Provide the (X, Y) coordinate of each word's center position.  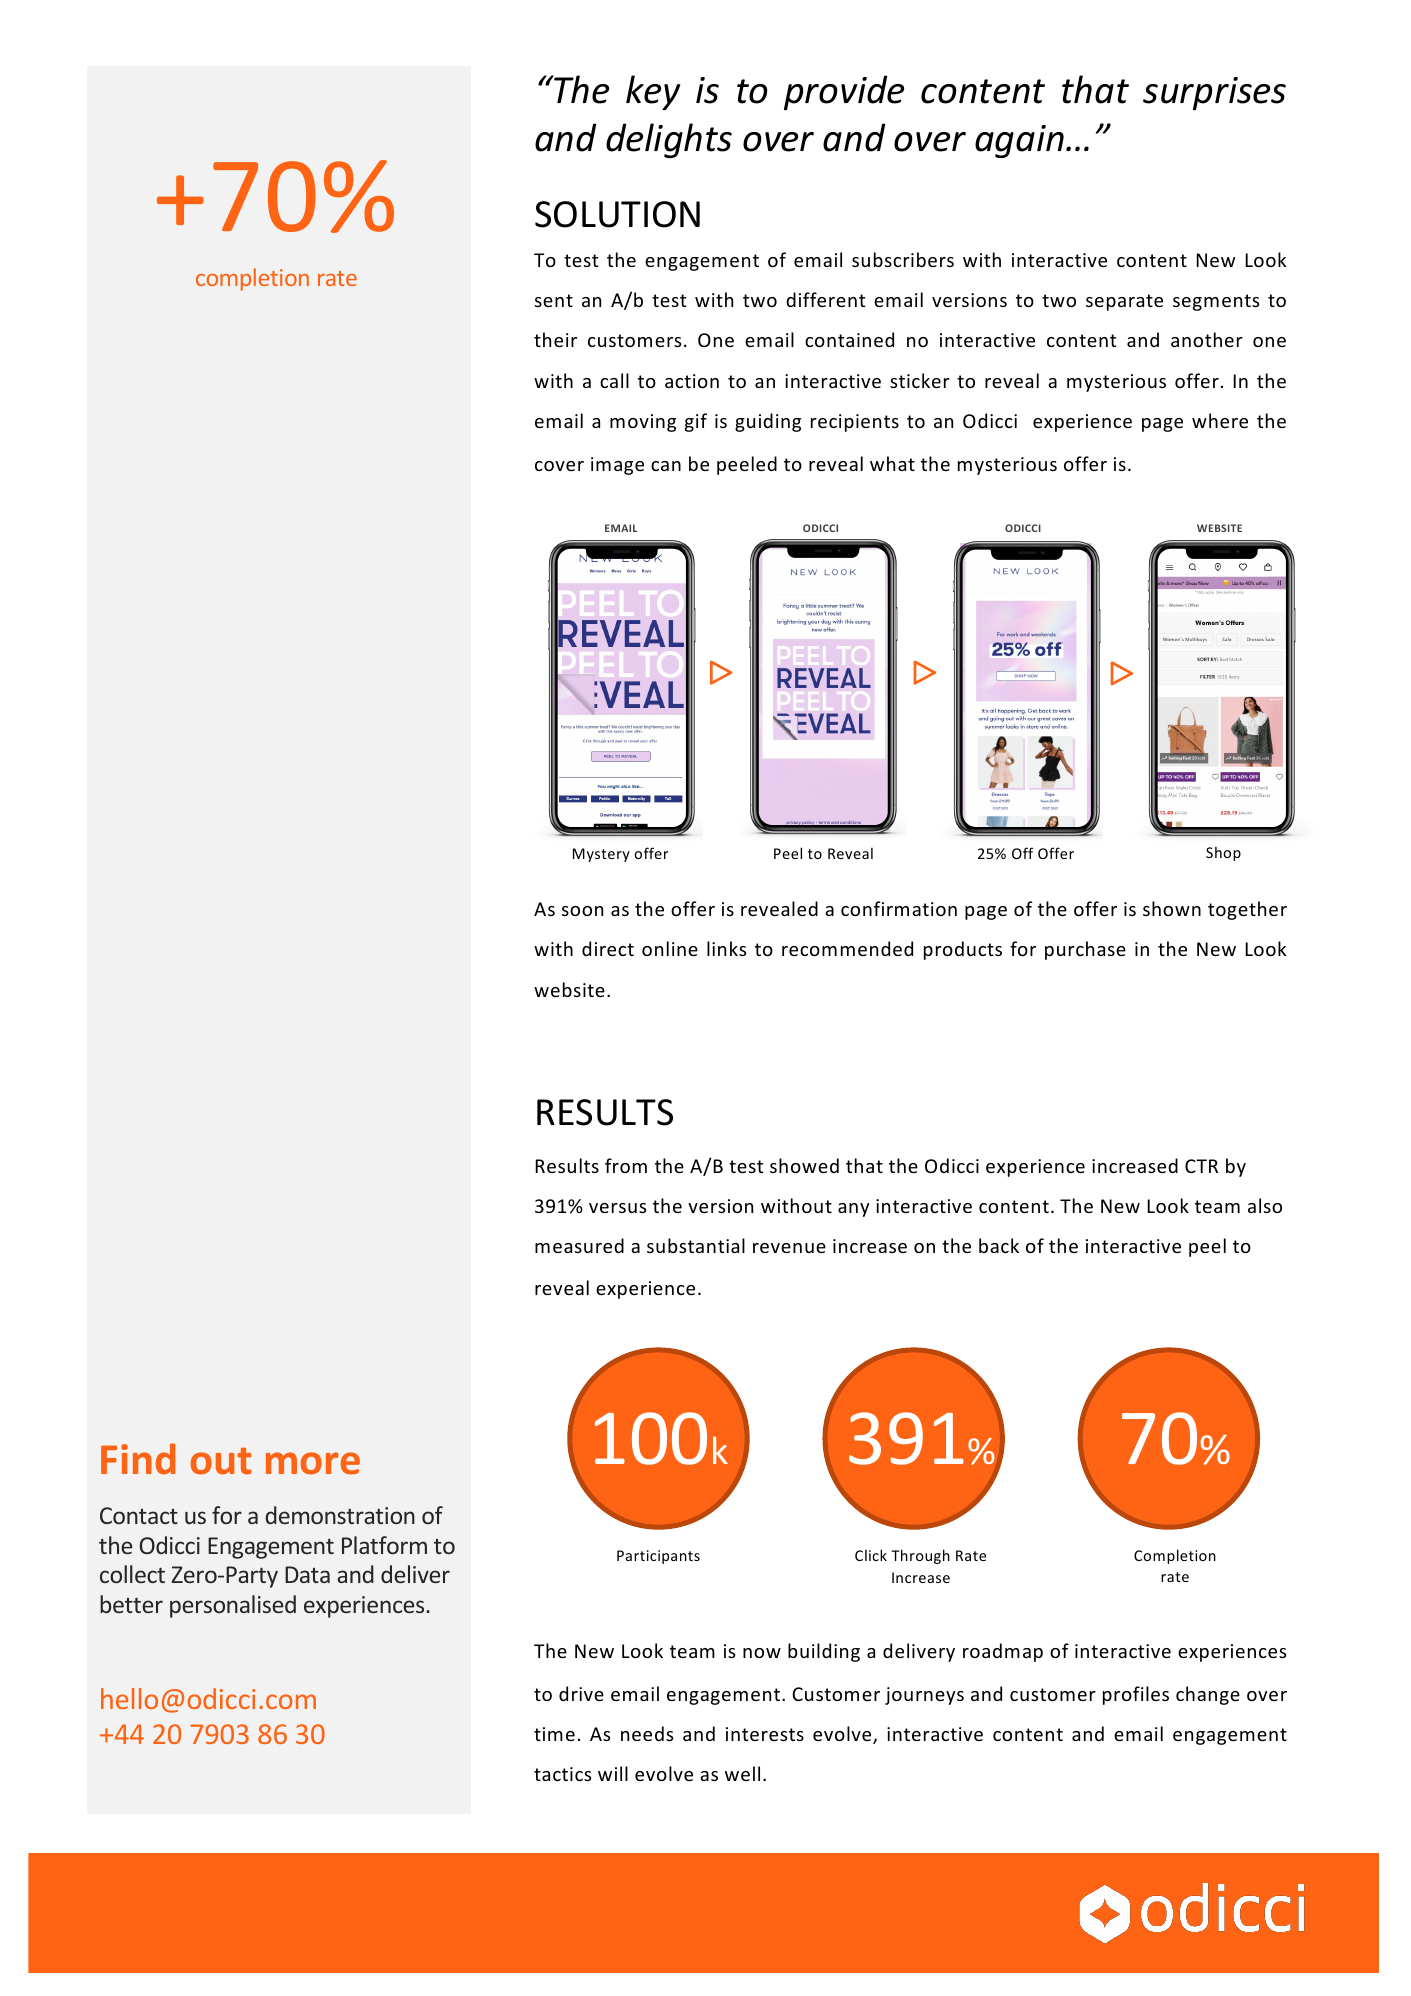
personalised (233, 1606)
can (666, 466)
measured (579, 1245)
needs (647, 1733)
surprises (1214, 93)
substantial (696, 1245)
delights (669, 140)
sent (554, 300)
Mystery (601, 855)
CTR (1201, 1166)
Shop (1223, 854)
